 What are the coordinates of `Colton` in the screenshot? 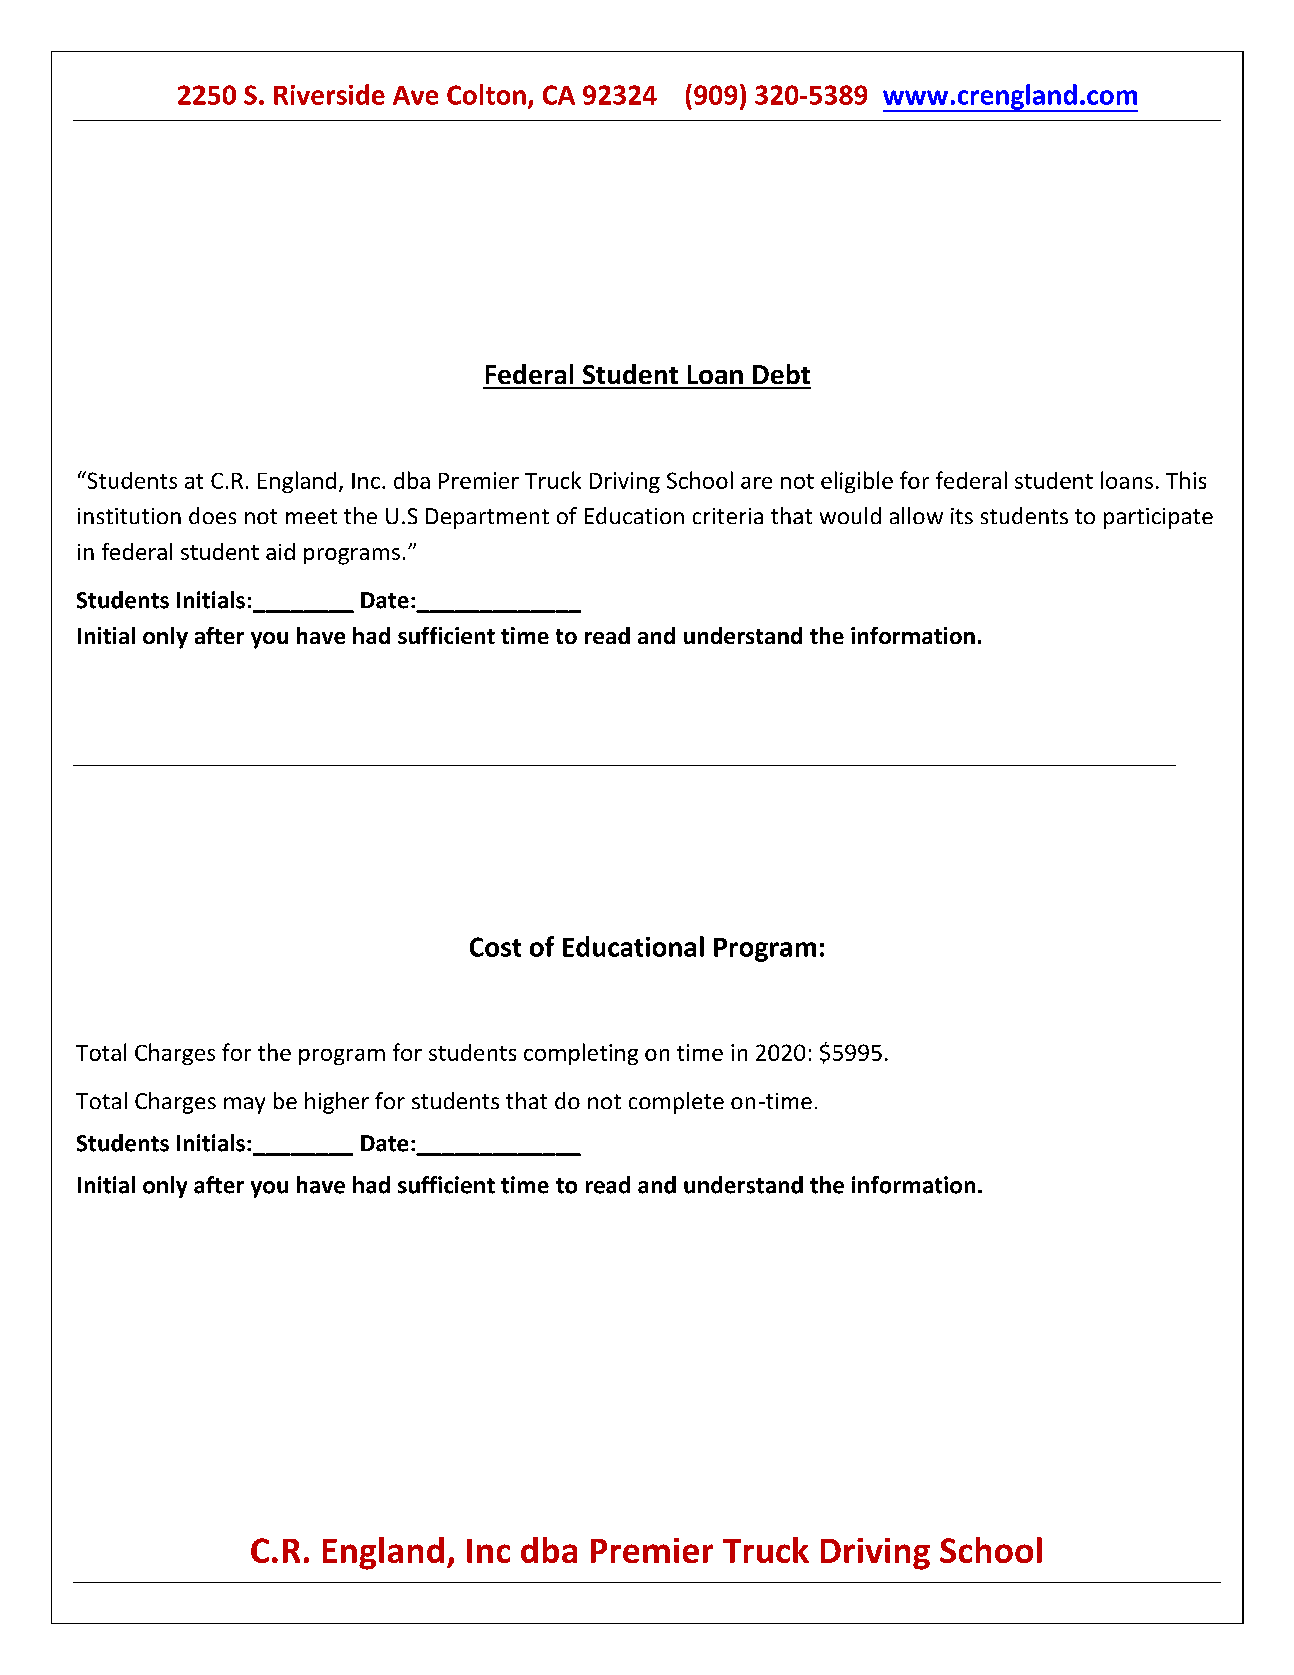 It's located at (486, 94).
